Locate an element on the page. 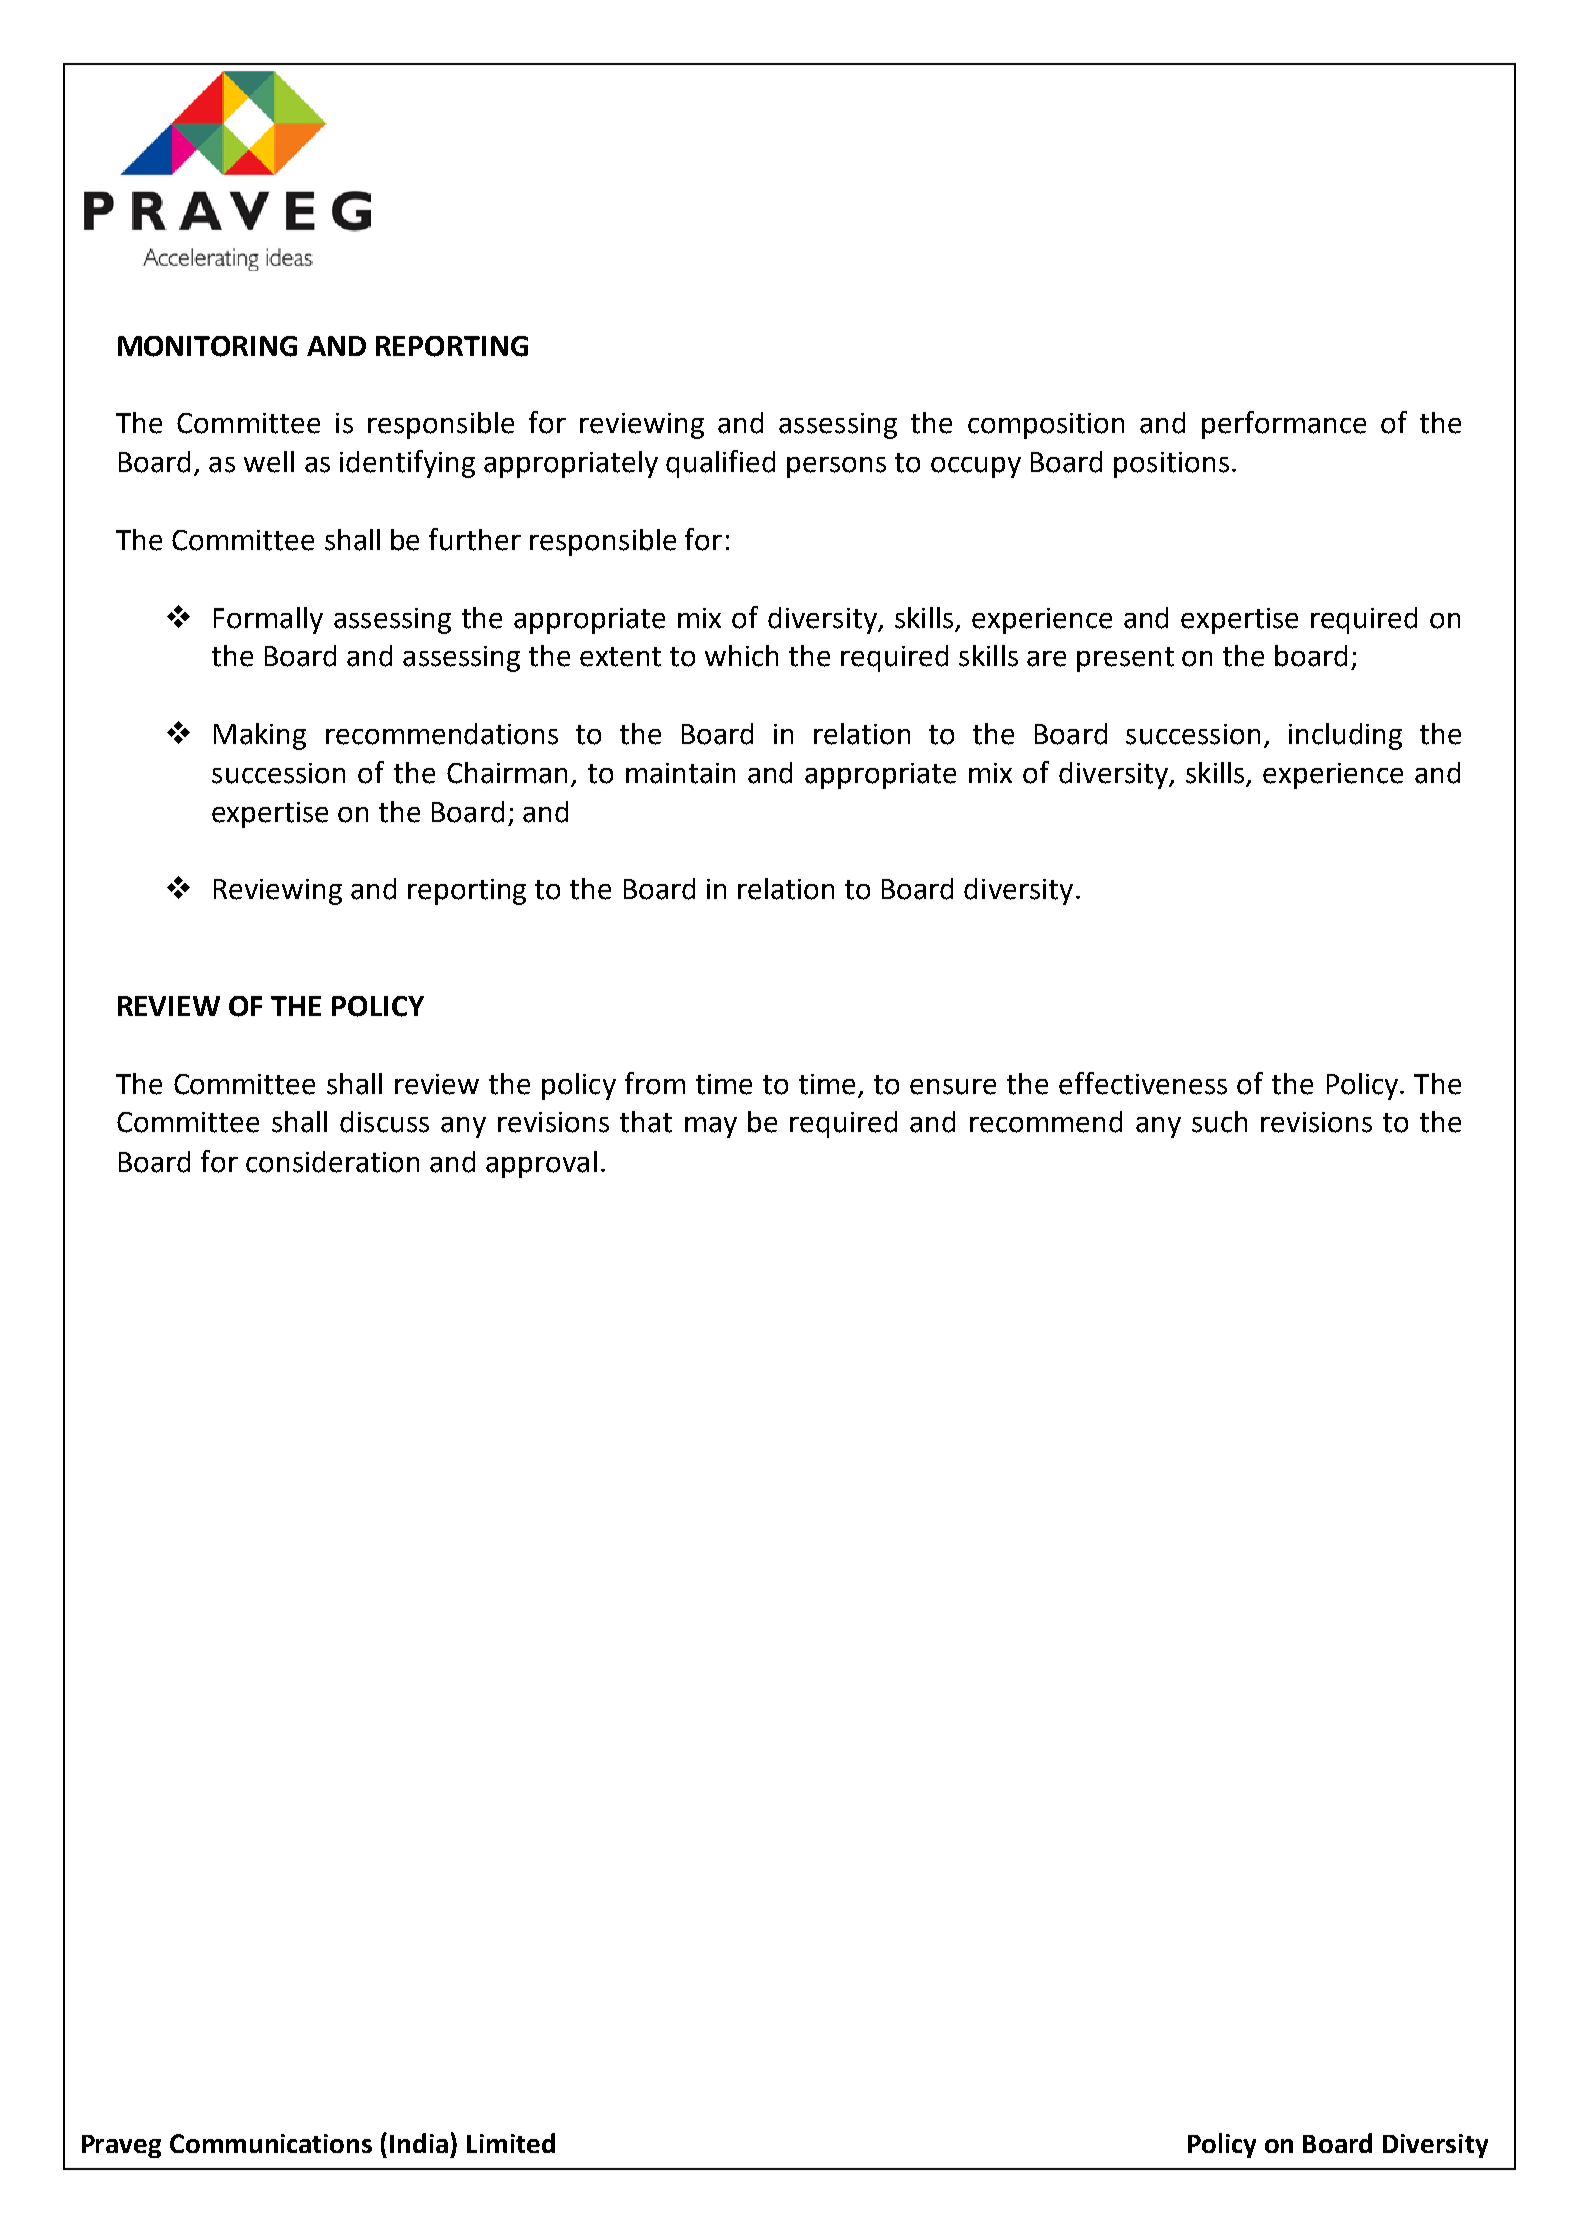 This image has height=2233, width=1579. India is located at coordinates (419, 2143).
